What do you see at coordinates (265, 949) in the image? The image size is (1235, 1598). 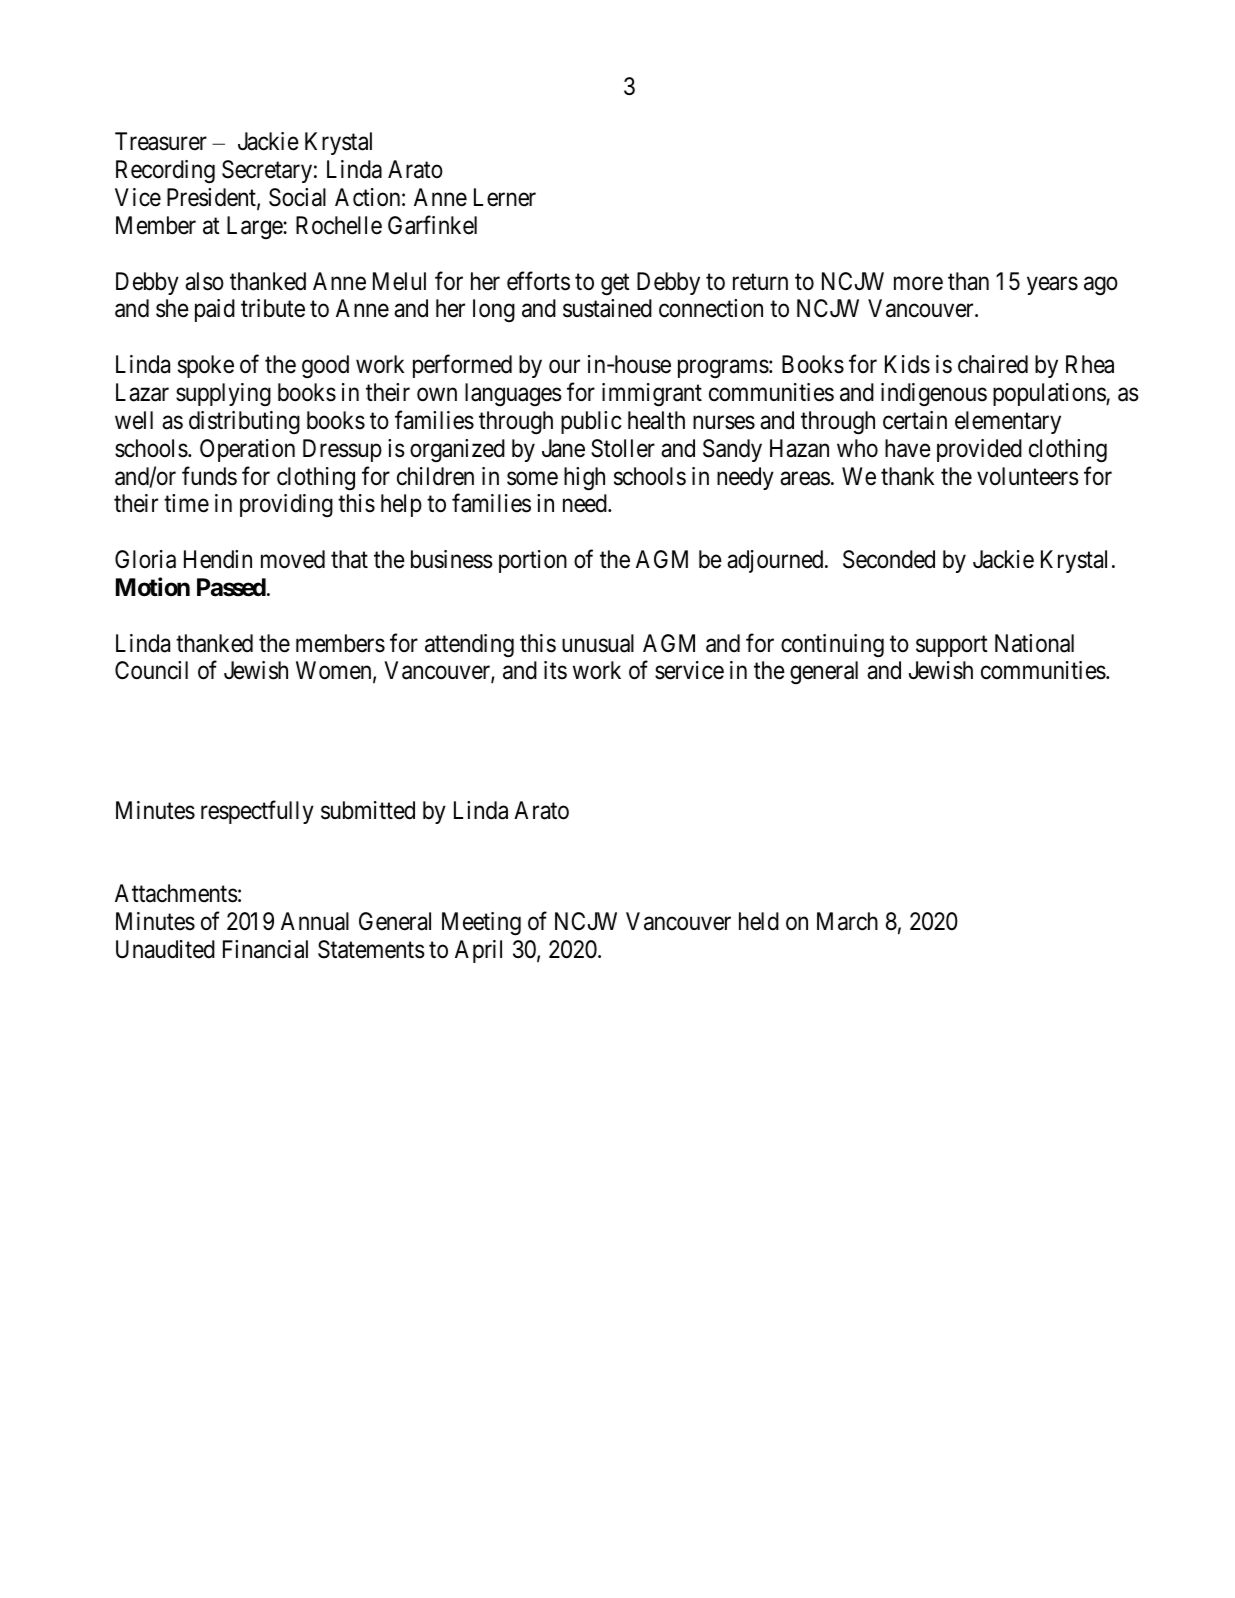 I see `Financial` at bounding box center [265, 949].
